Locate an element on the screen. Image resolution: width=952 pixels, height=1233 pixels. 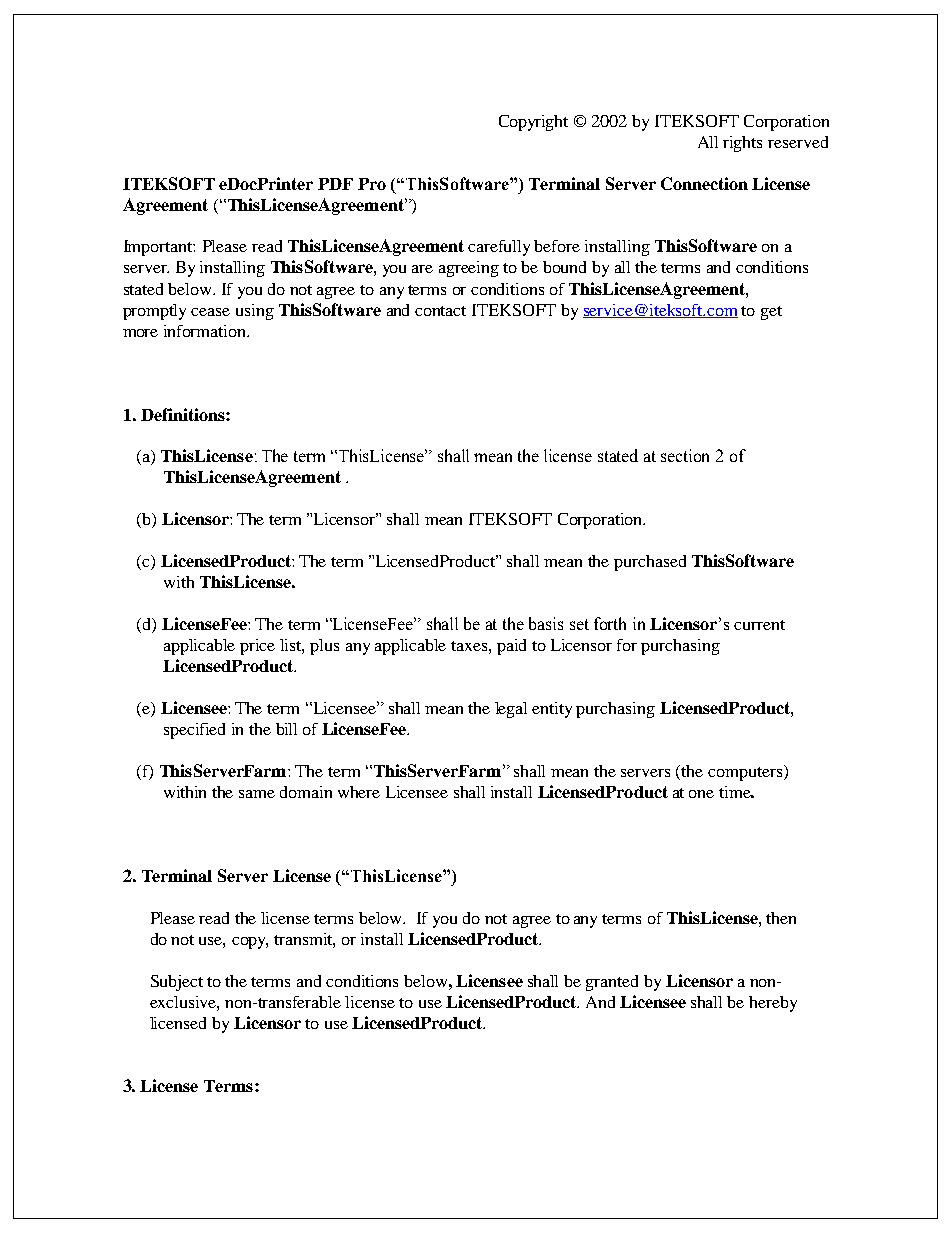
Subject is located at coordinates (177, 983).
